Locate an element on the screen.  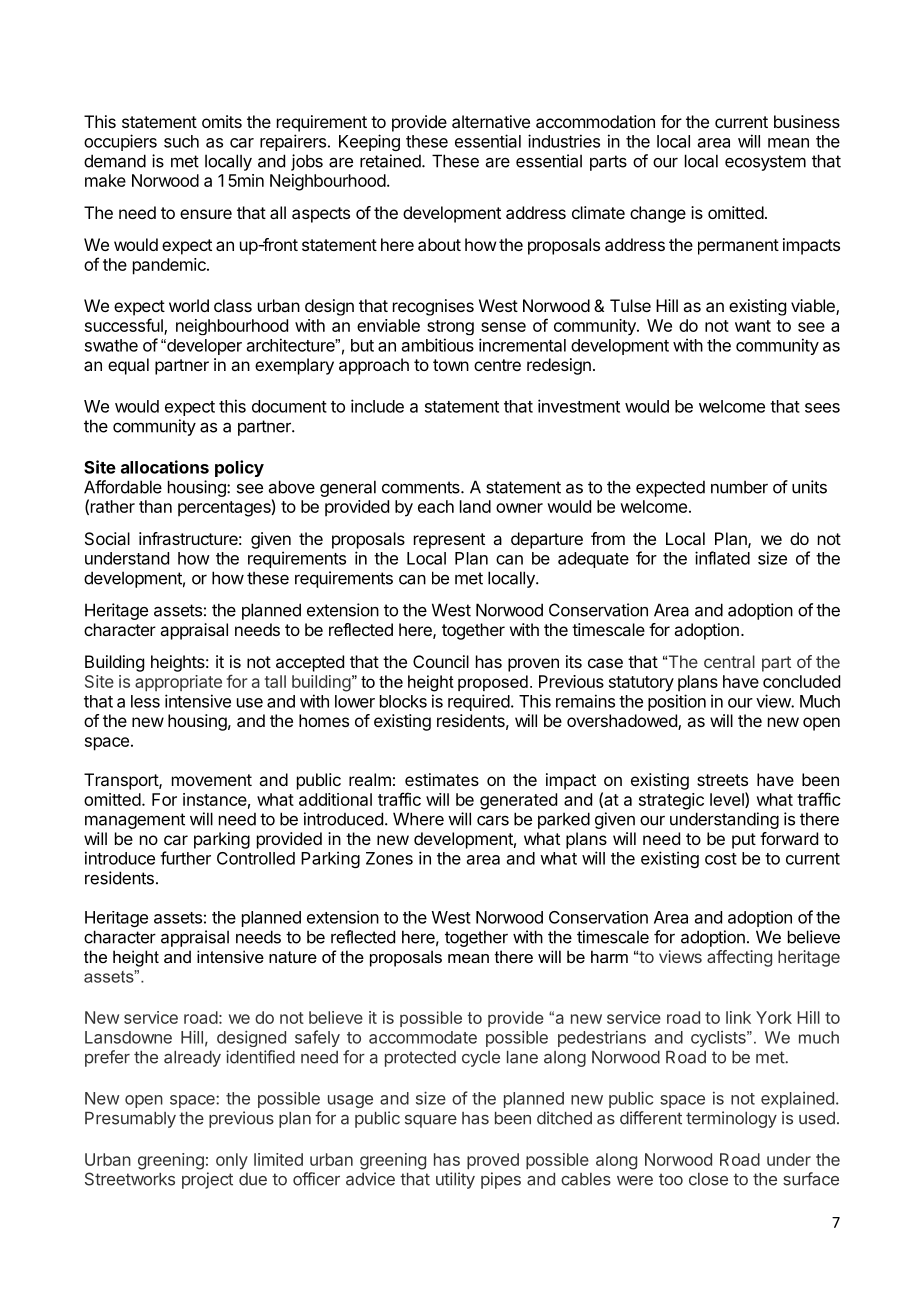
terminology is located at coordinates (731, 1119).
